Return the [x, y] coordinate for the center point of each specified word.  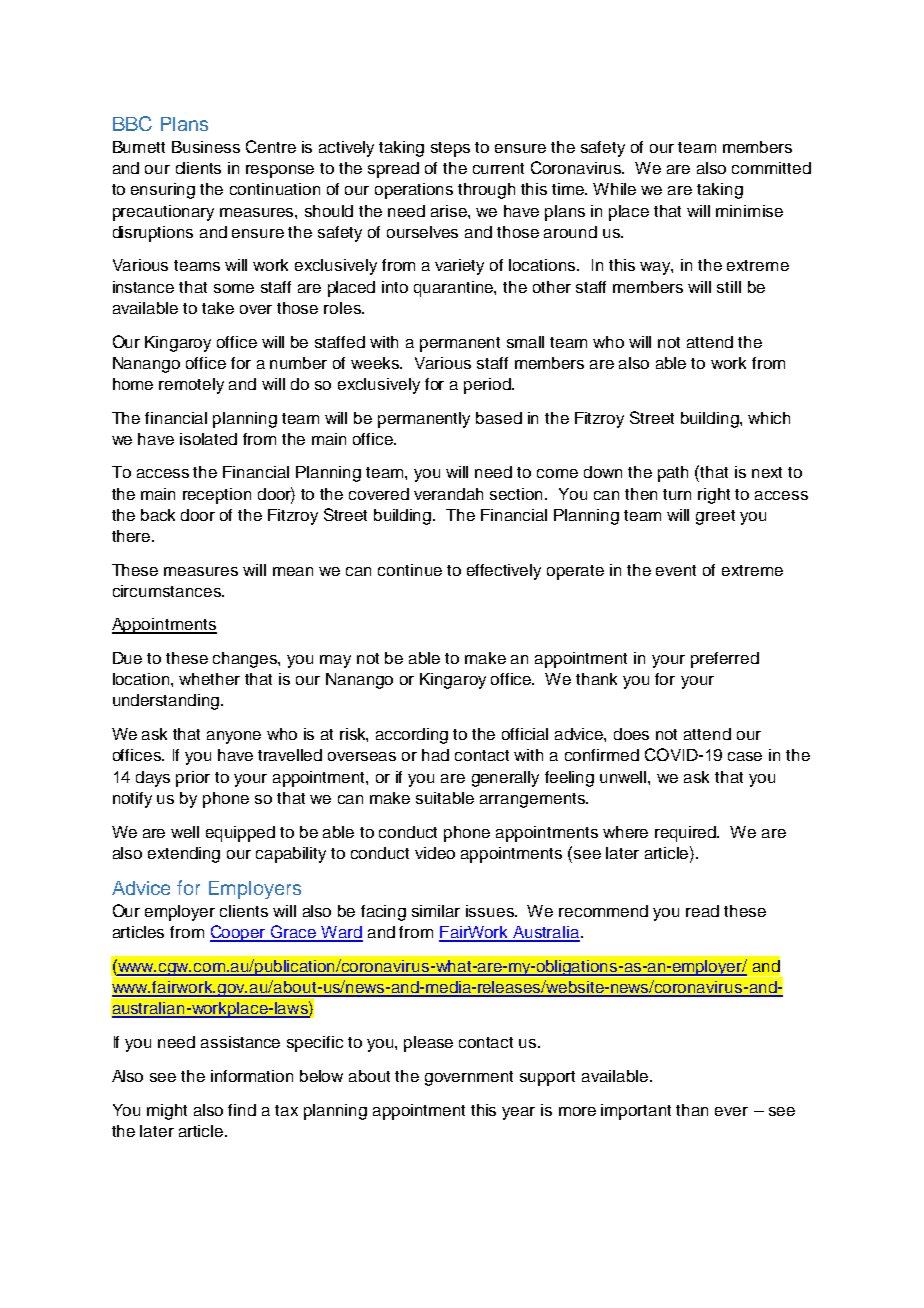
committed [771, 168]
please [428, 1044]
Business [206, 147]
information [252, 1076]
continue [410, 570]
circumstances [168, 591]
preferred [725, 660]
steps [450, 149]
